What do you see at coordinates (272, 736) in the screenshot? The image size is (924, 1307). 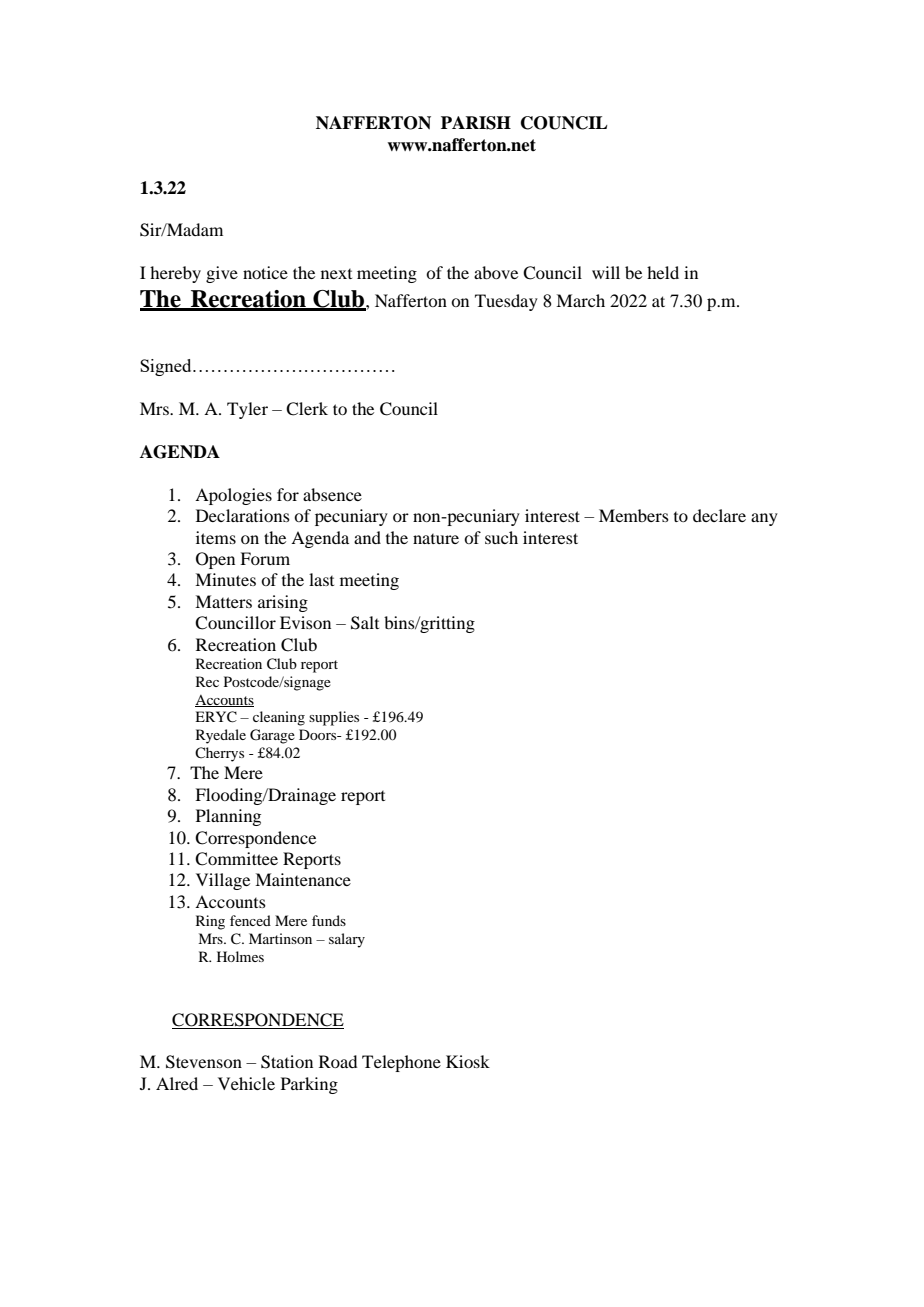 I see `Garage` at bounding box center [272, 736].
